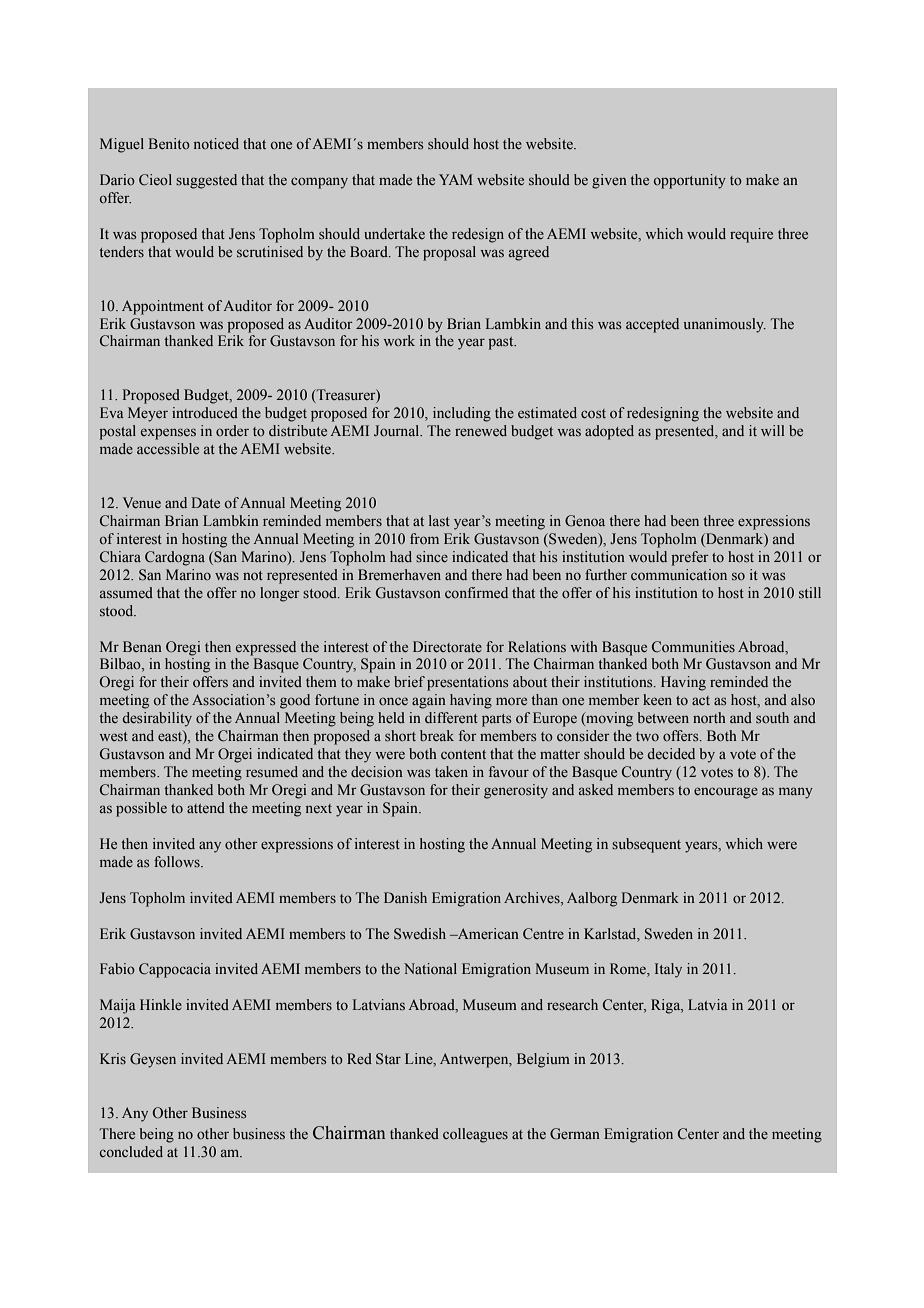 The image size is (924, 1308). I want to click on colleagues, so click(475, 1135).
